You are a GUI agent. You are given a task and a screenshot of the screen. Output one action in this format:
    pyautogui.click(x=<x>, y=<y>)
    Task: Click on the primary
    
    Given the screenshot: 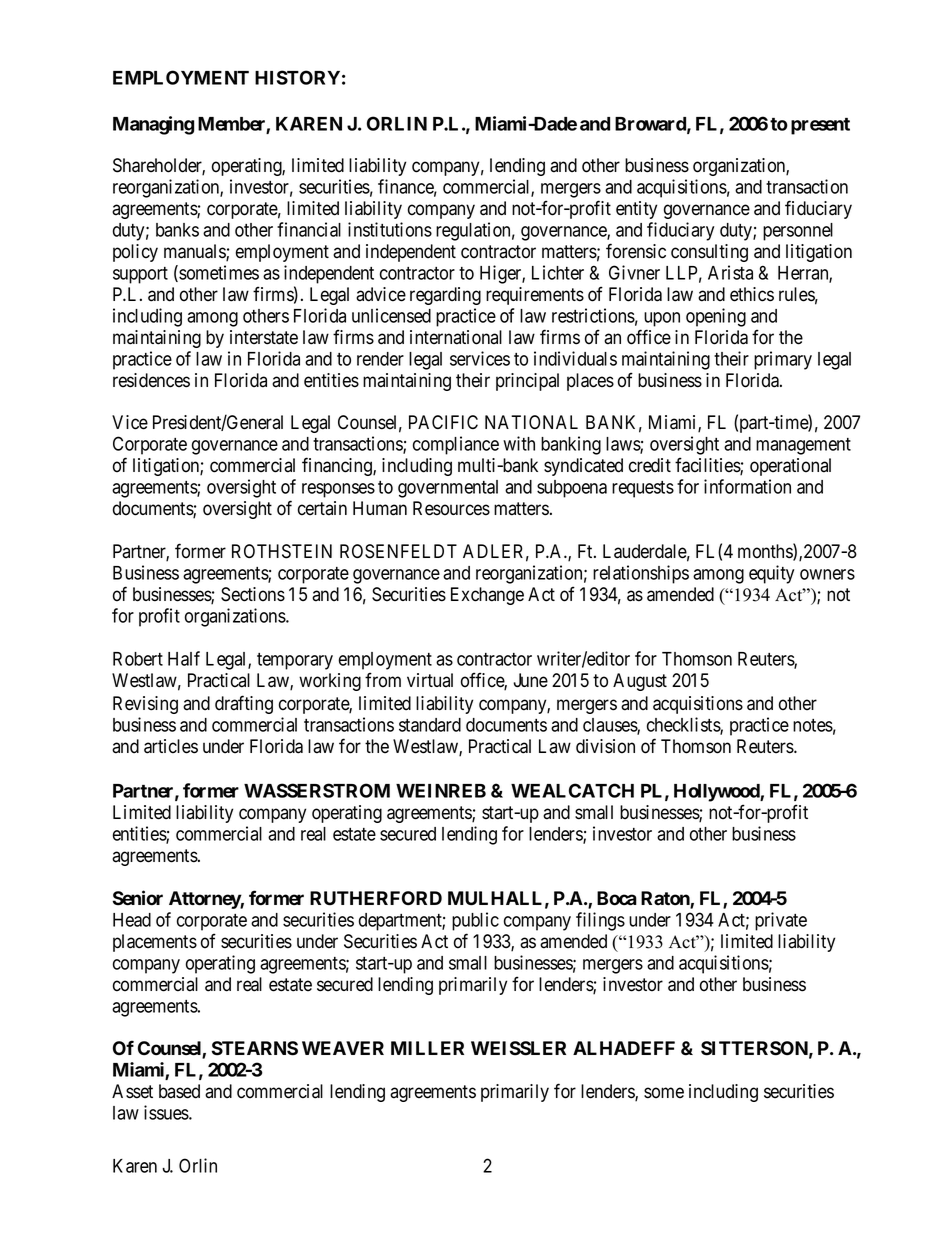 What is the action you would take?
    pyautogui.click(x=783, y=360)
